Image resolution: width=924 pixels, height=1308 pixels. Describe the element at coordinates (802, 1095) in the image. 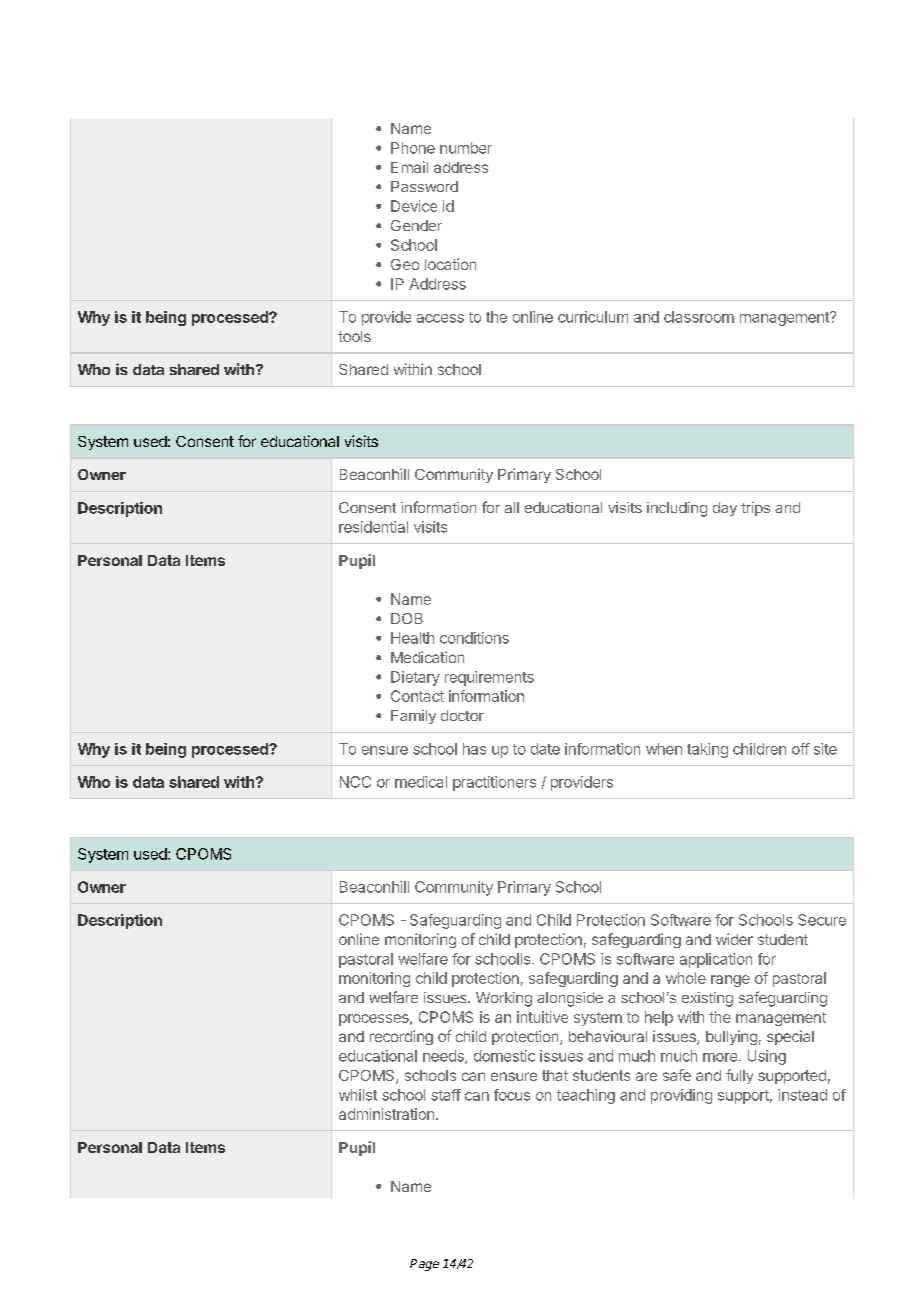

I see `instead` at that location.
